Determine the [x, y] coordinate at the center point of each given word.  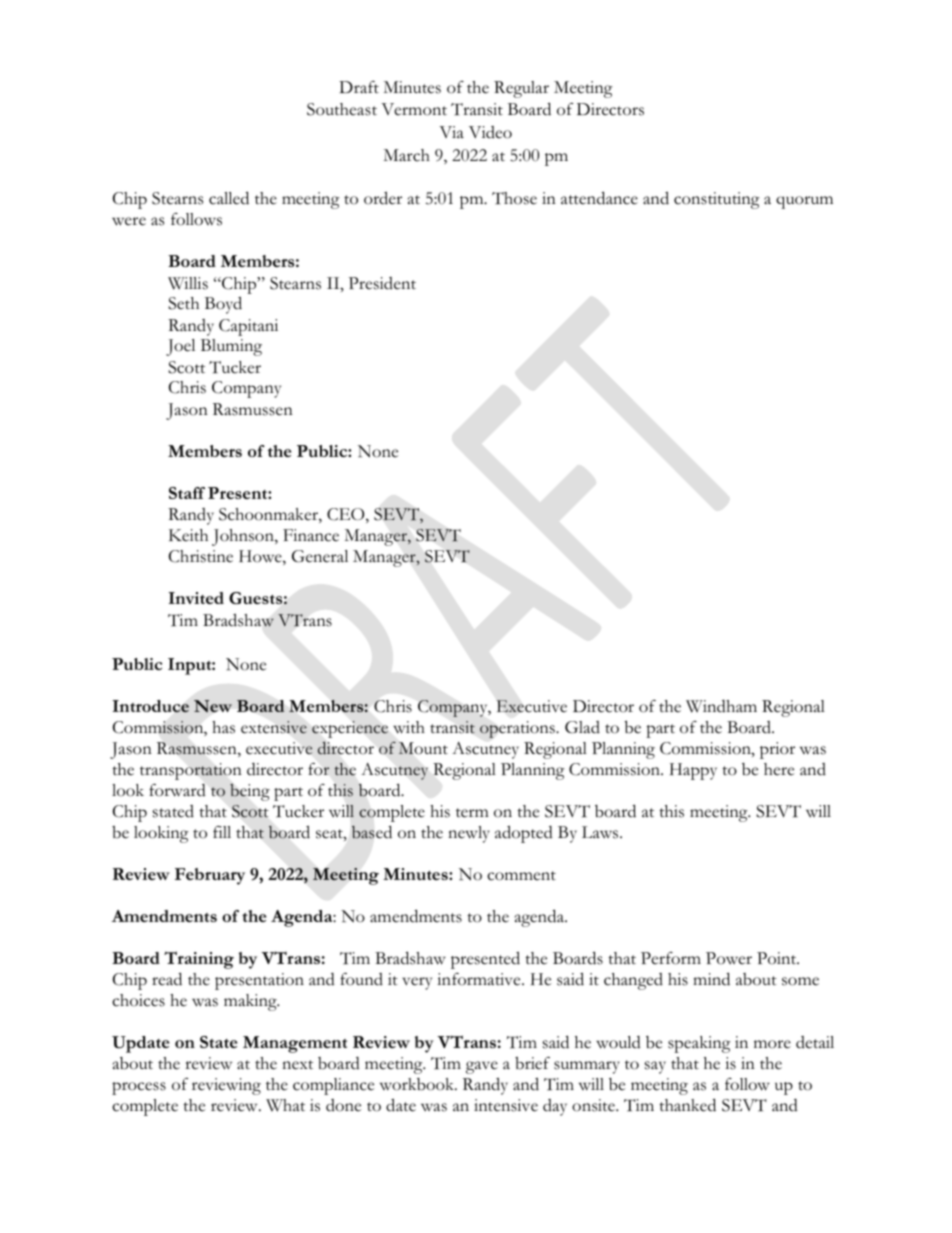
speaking [699, 1044]
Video [490, 132]
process [139, 1088]
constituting [716, 200]
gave [482, 1067]
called [229, 198]
